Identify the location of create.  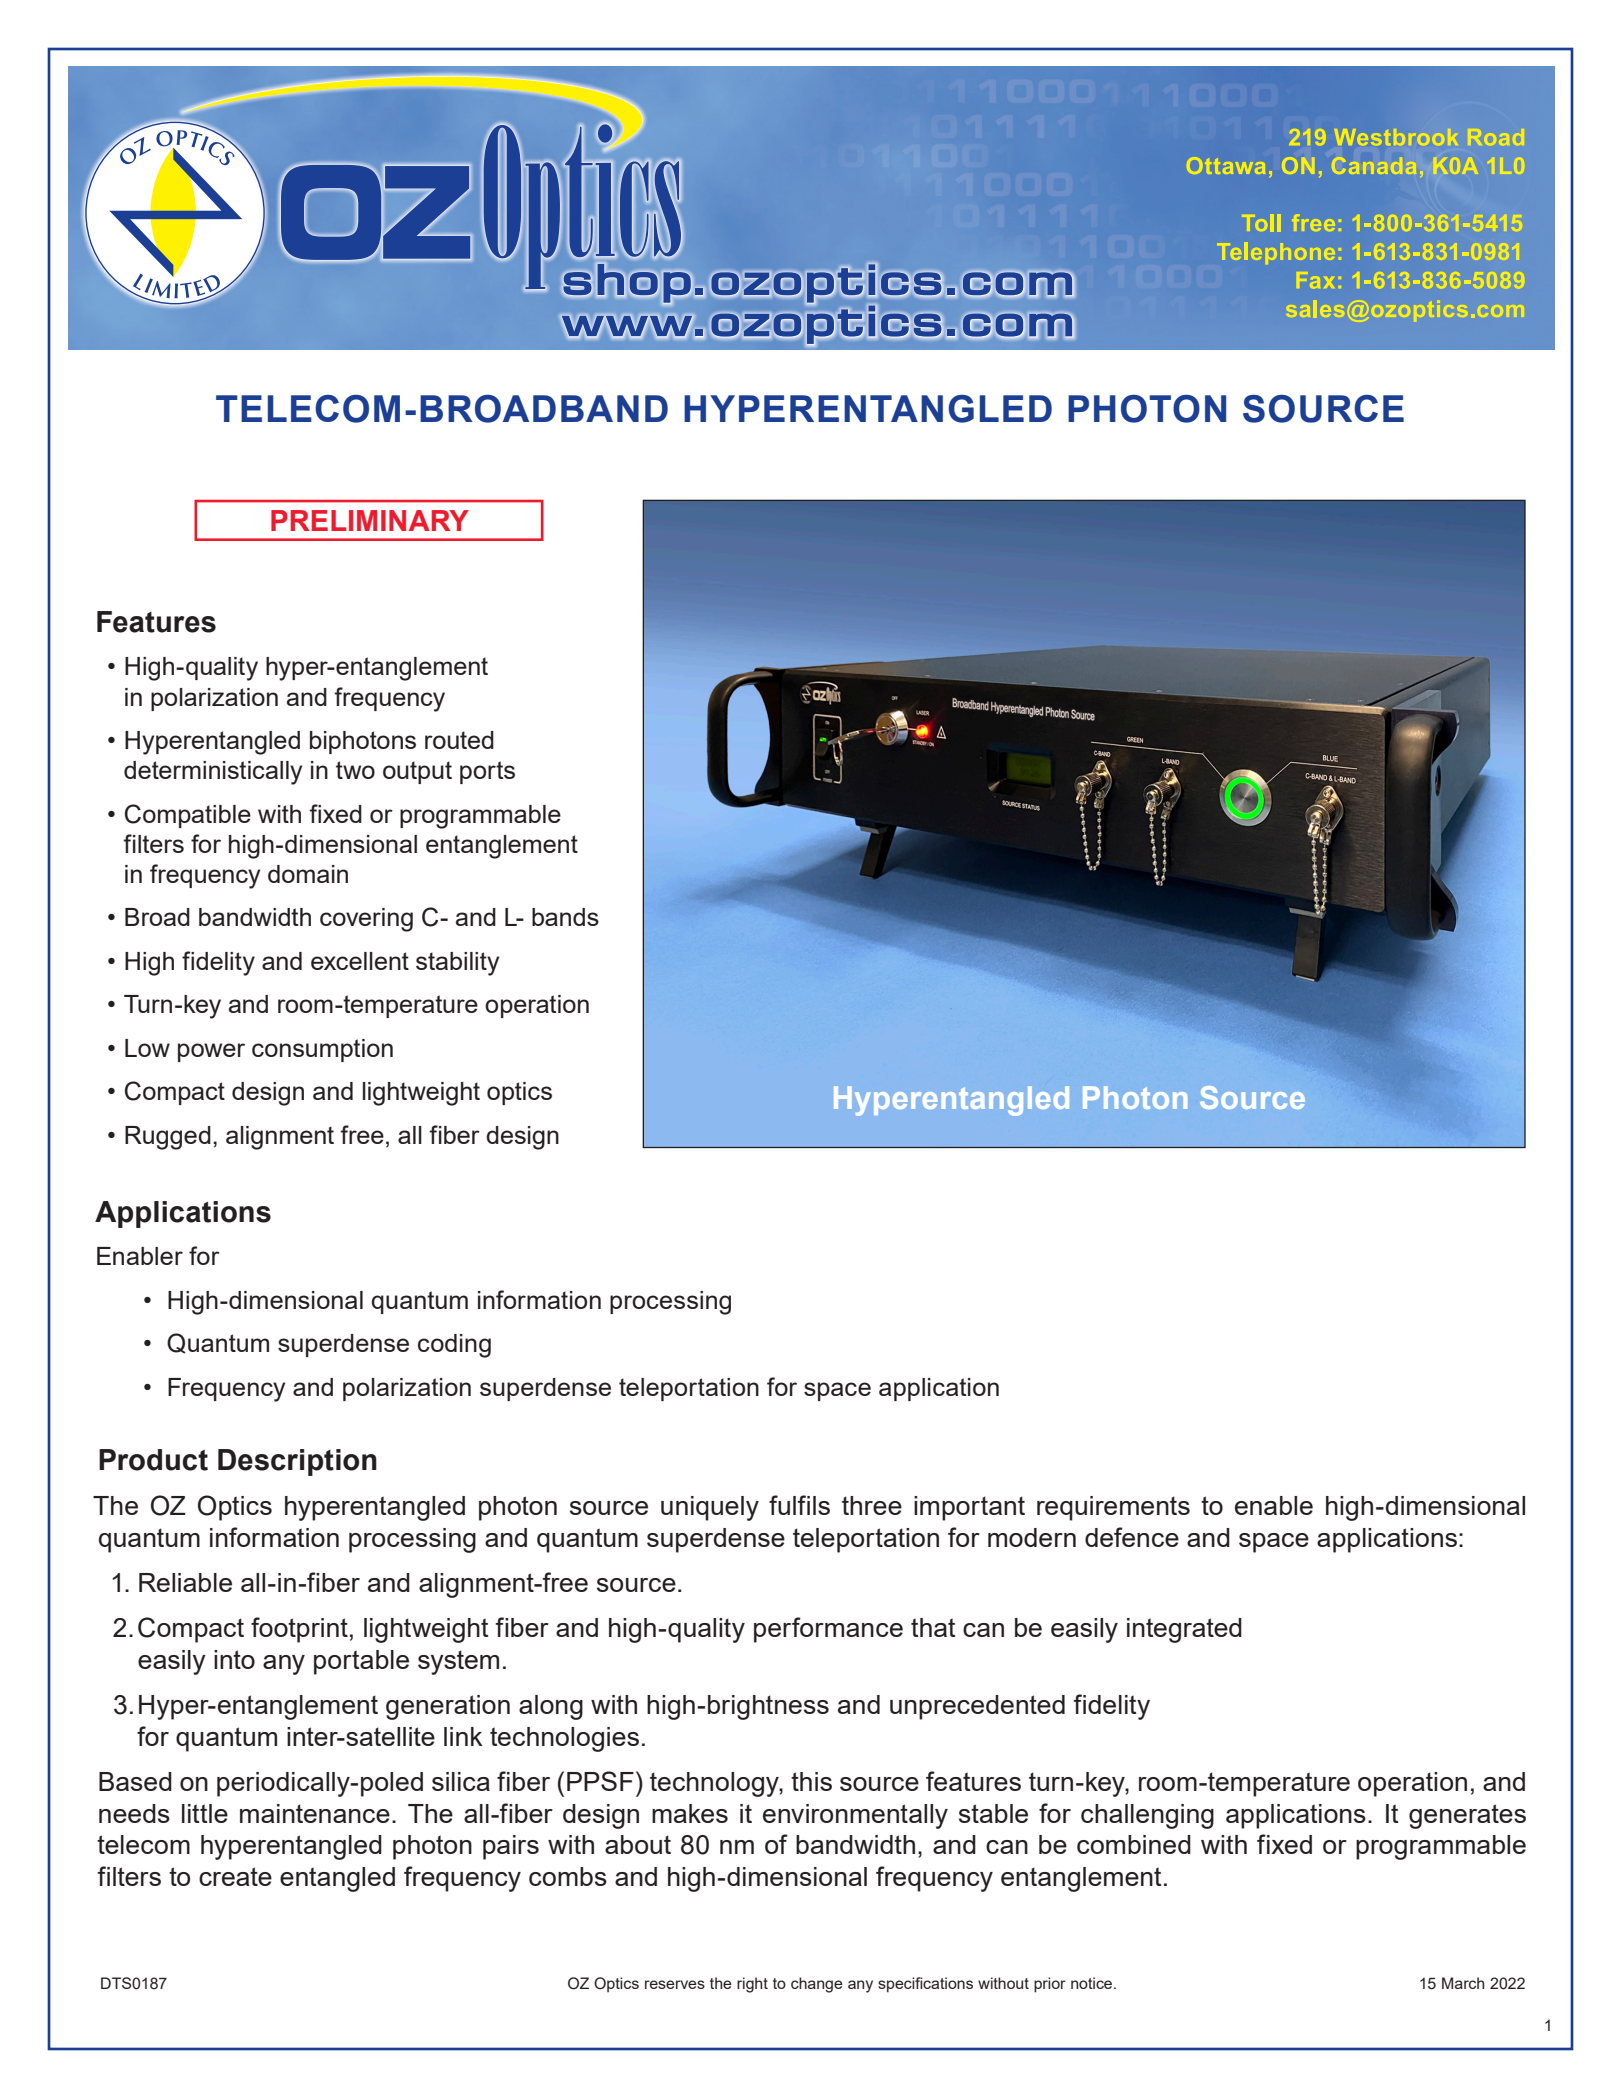
(235, 1876).
